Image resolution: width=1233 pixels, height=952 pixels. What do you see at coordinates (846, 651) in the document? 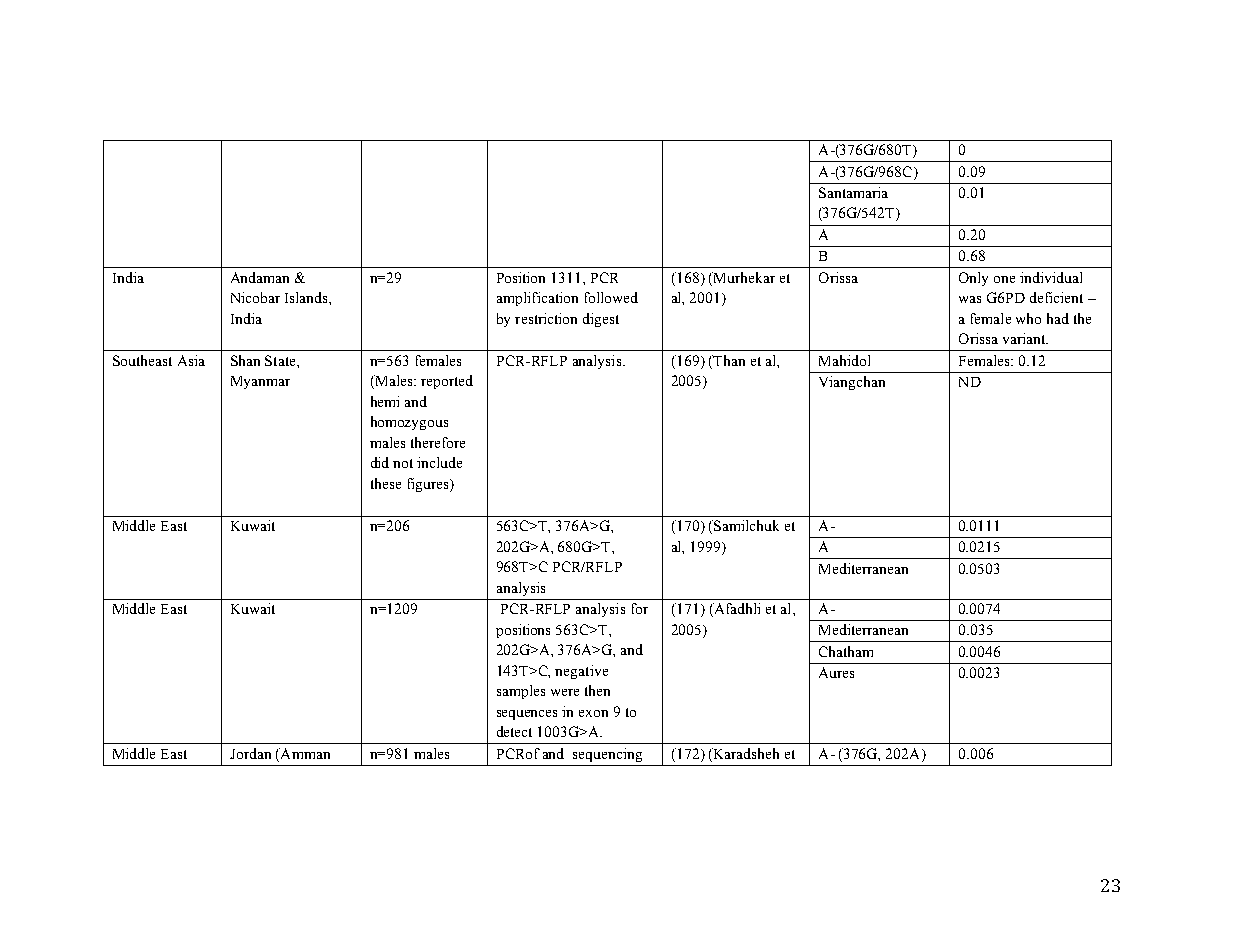
I see `Chatham` at bounding box center [846, 651].
